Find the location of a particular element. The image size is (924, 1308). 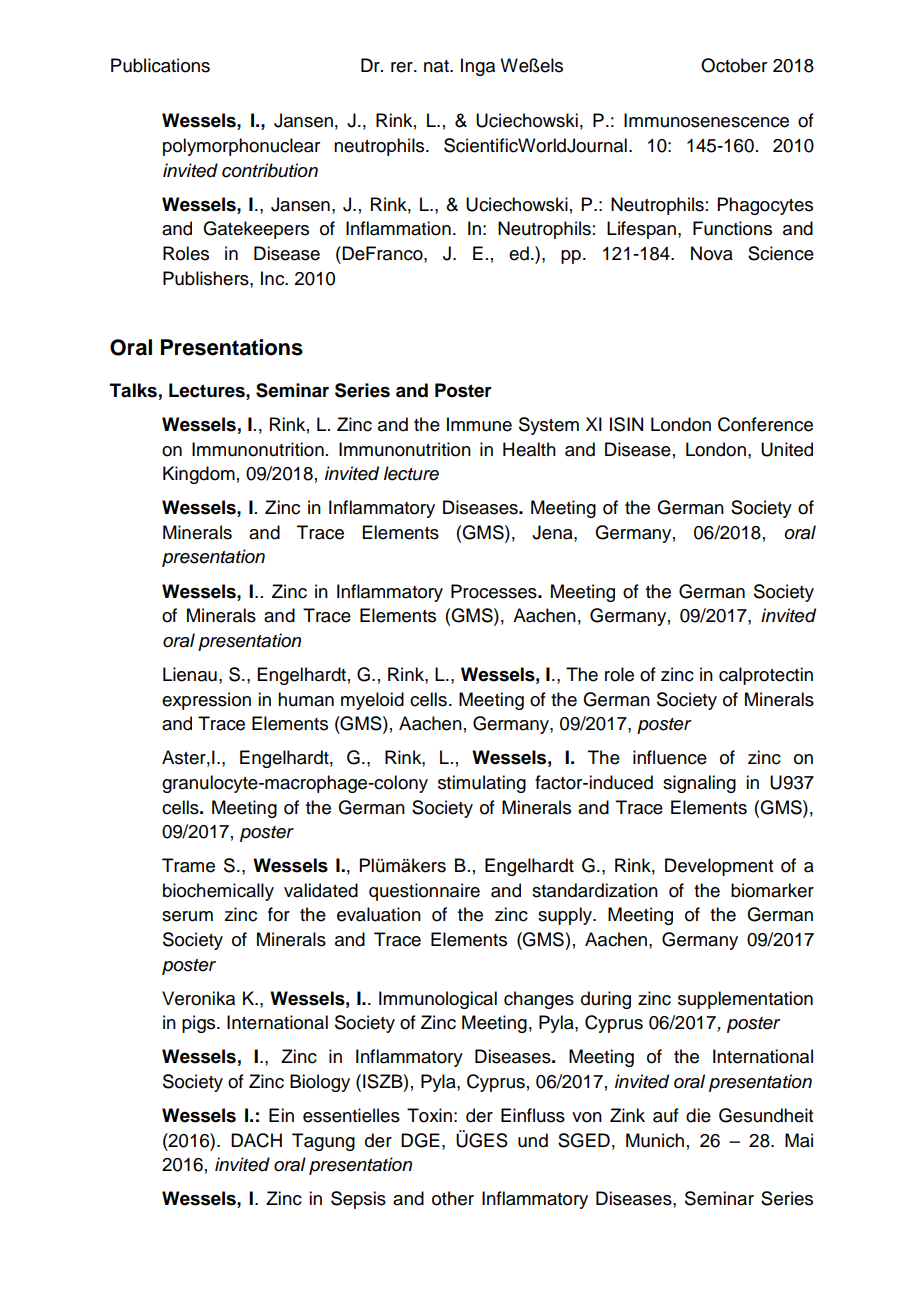

DACH is located at coordinates (256, 1140).
